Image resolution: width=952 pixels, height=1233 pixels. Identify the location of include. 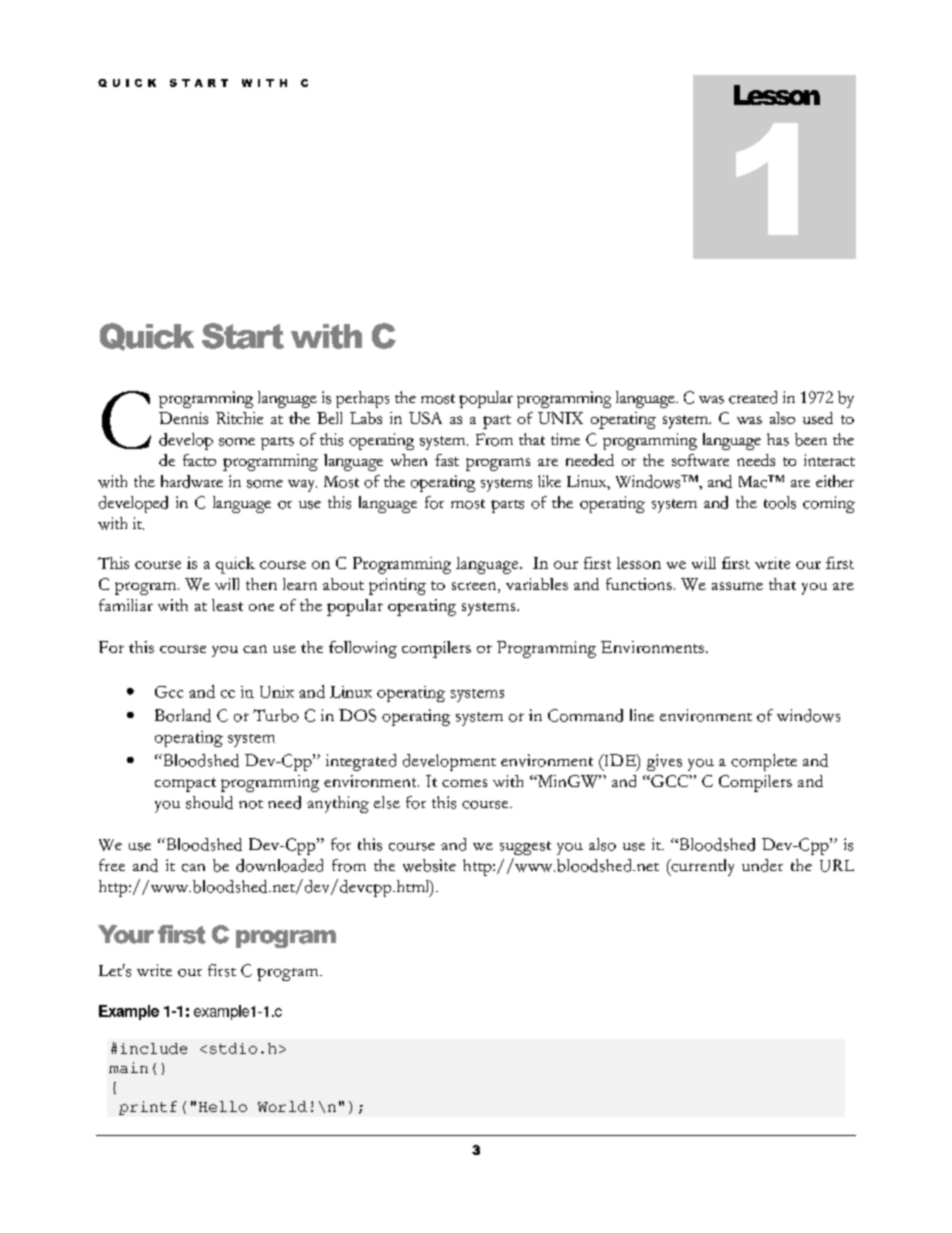
(154, 1048).
